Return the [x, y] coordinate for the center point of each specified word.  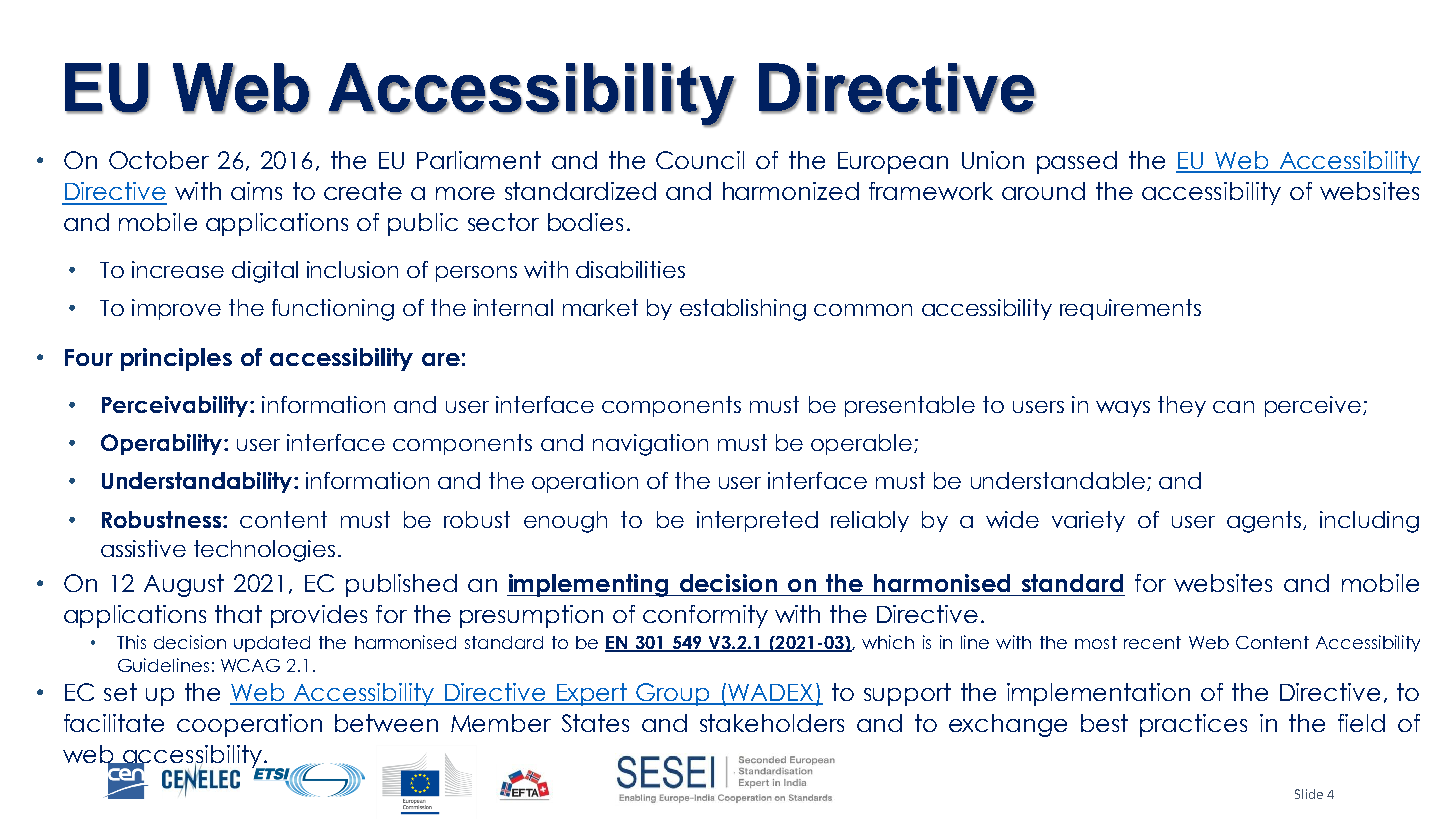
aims [256, 191]
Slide [1309, 794]
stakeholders [772, 723]
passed [1077, 162]
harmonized [791, 191]
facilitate [114, 723]
